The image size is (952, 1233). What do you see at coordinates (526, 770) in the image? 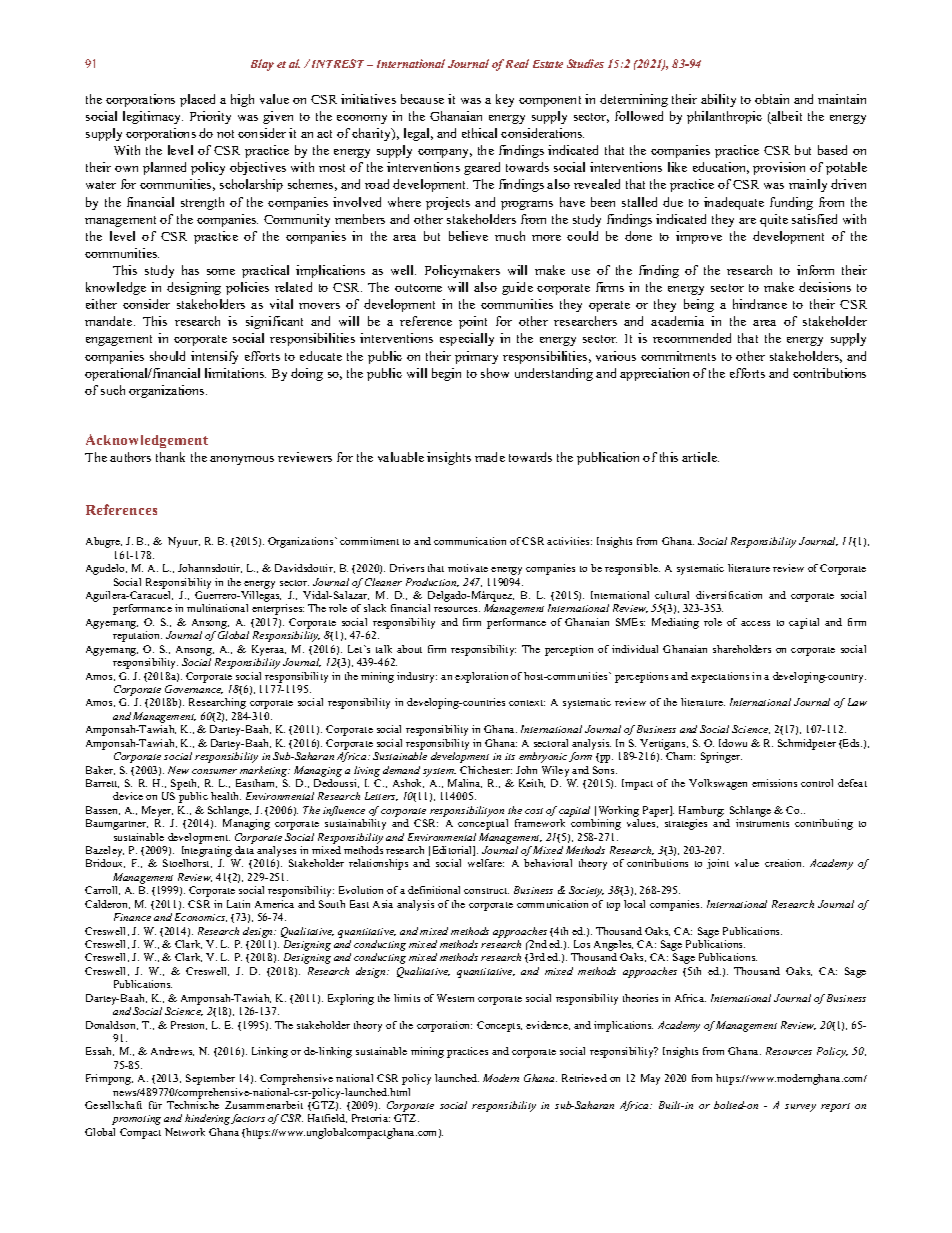
I see `John` at bounding box center [526, 770].
